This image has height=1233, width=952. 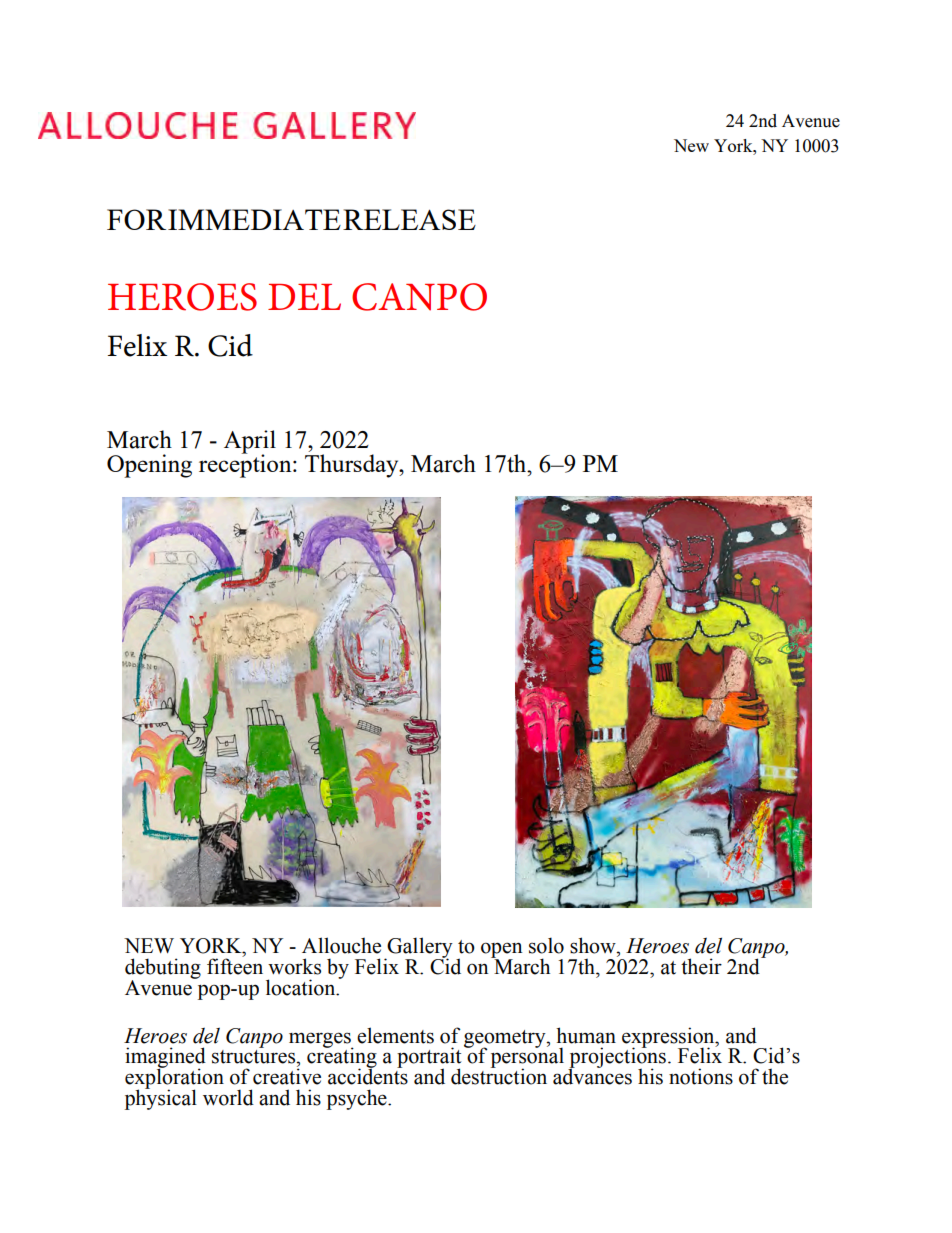 I want to click on show, so click(x=594, y=945).
